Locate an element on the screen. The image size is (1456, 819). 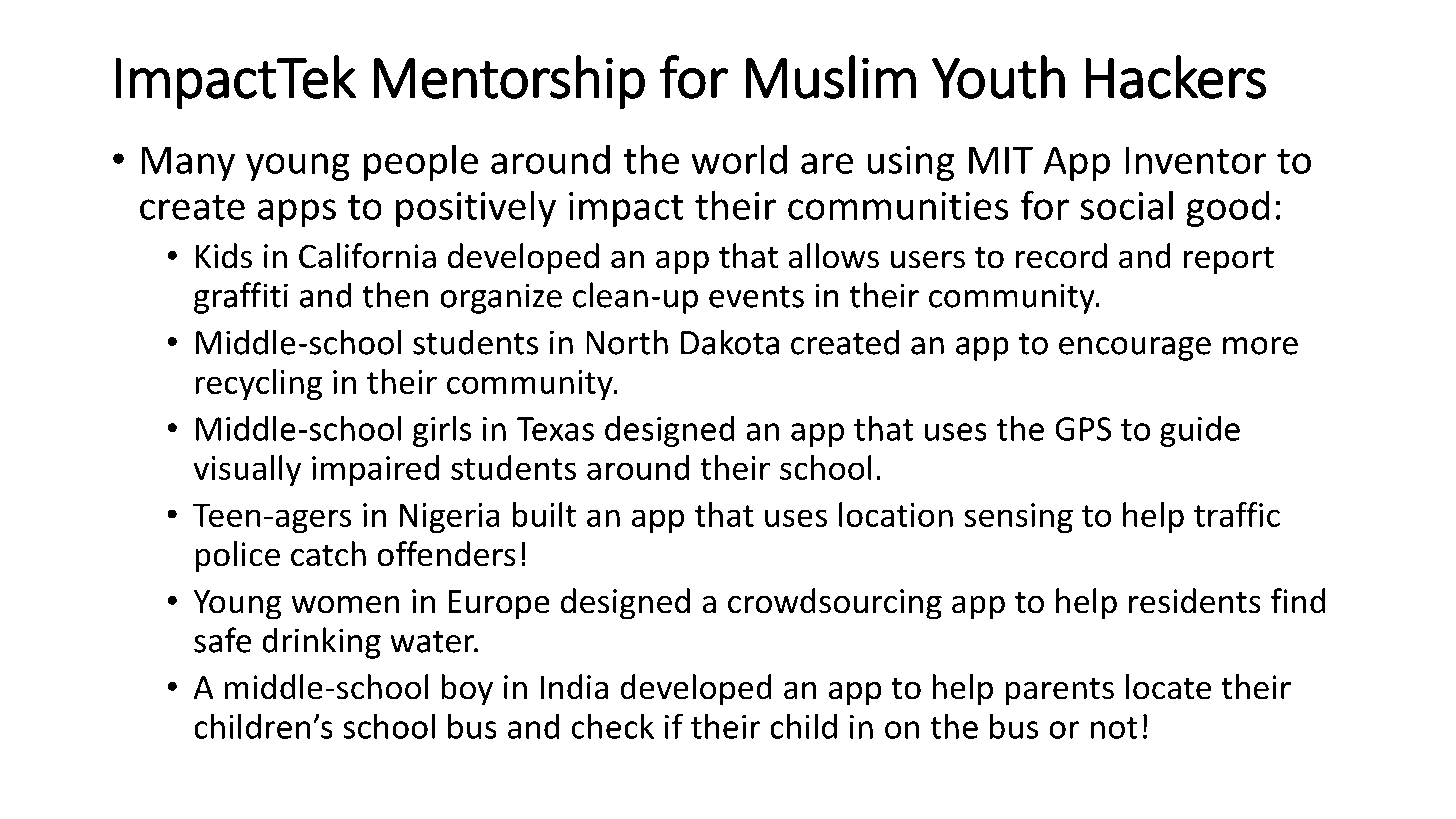
Muslim is located at coordinates (830, 77).
